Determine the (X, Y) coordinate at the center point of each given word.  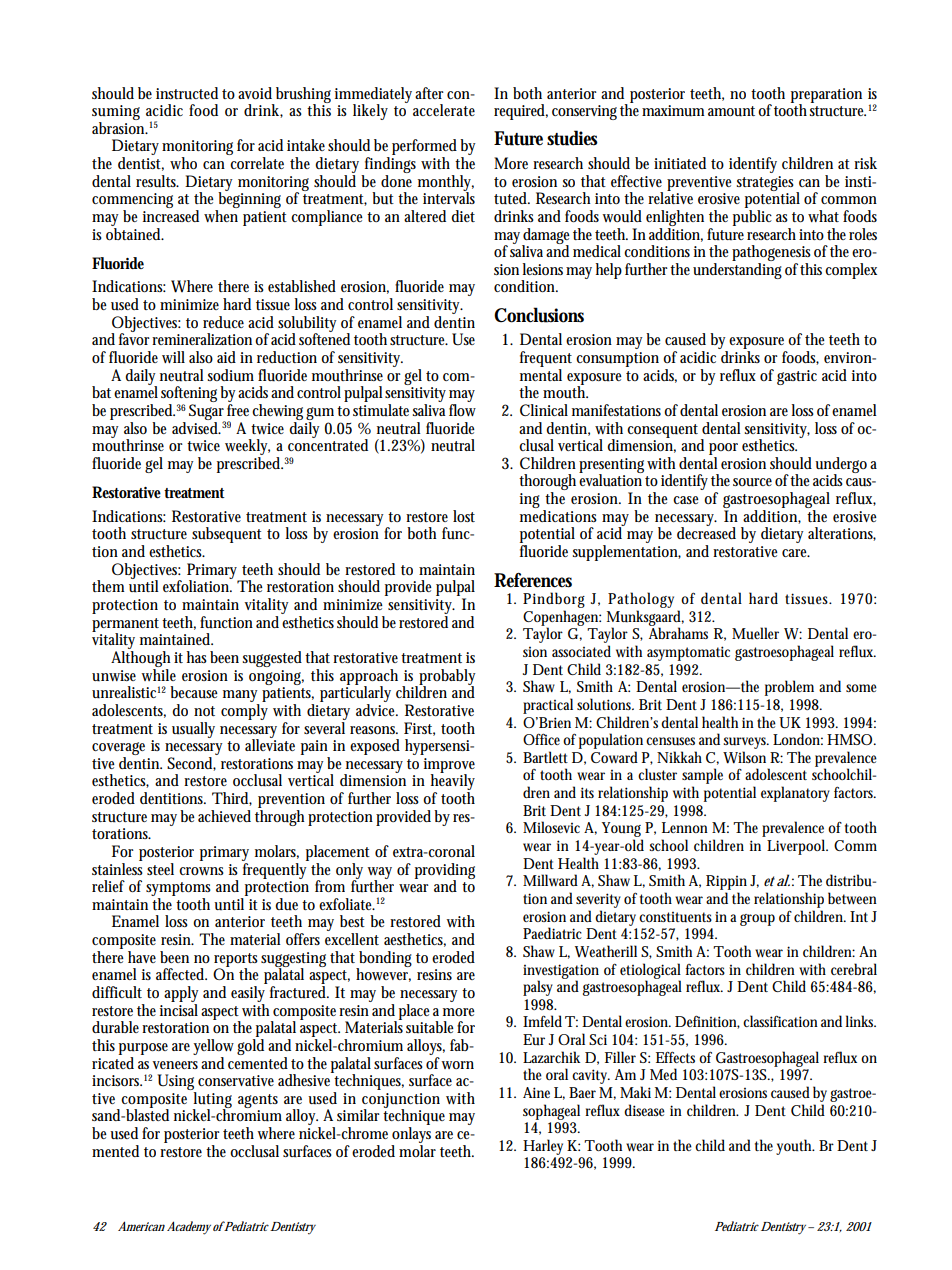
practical (548, 706)
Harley (543, 1147)
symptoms (178, 890)
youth (795, 1147)
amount (733, 111)
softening (191, 395)
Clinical (544, 410)
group (757, 920)
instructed (187, 93)
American (141, 1226)
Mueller (755, 633)
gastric (797, 377)
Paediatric (552, 933)
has (197, 657)
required (521, 112)
